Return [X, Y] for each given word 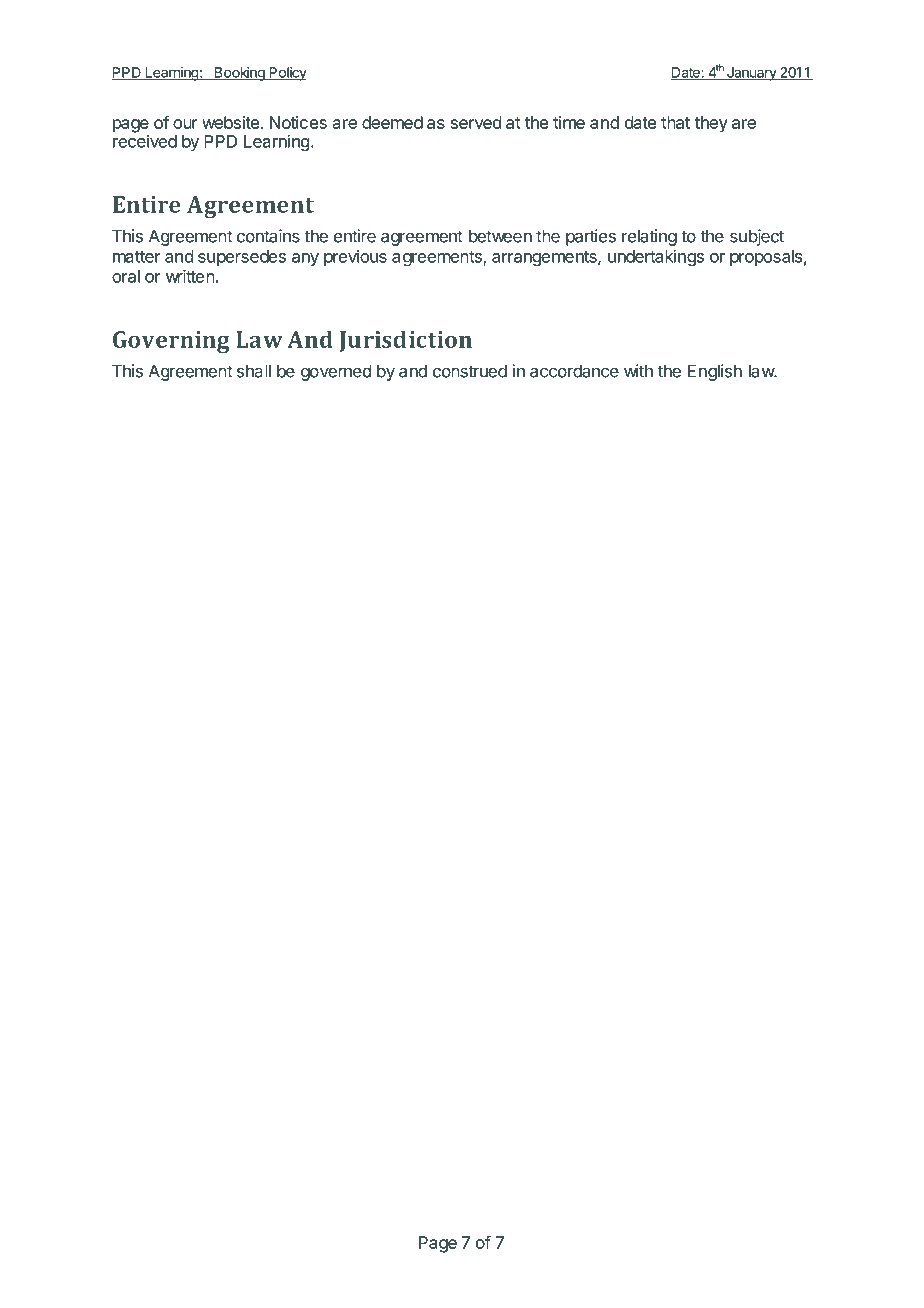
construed [470, 371]
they [711, 124]
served [476, 122]
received [145, 141]
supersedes [242, 258]
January [752, 74]
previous [355, 257]
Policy [287, 74]
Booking [240, 74]
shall [254, 371]
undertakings [656, 257]
